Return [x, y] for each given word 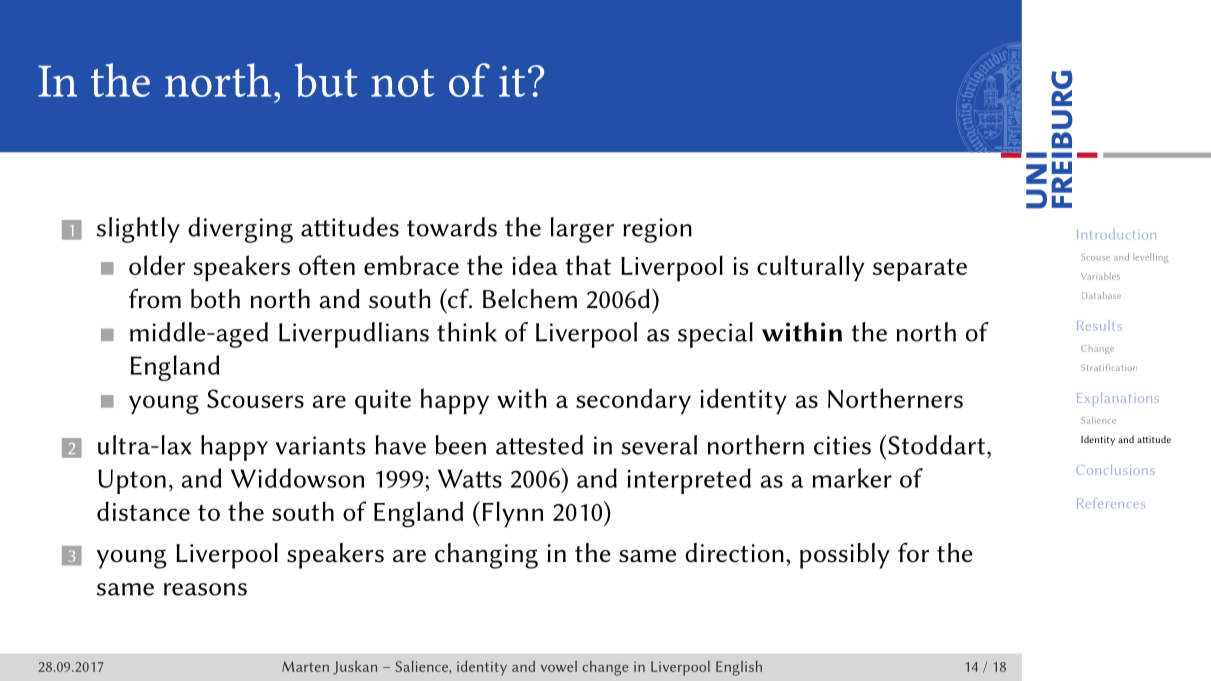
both [215, 299]
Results [1099, 325]
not [402, 83]
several [659, 445]
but [326, 80]
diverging [240, 230]
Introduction [1116, 234]
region [657, 230]
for [913, 552]
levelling [1150, 258]
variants [320, 445]
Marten [305, 666]
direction [734, 553]
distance [143, 511]
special [715, 335]
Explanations [1118, 399]
